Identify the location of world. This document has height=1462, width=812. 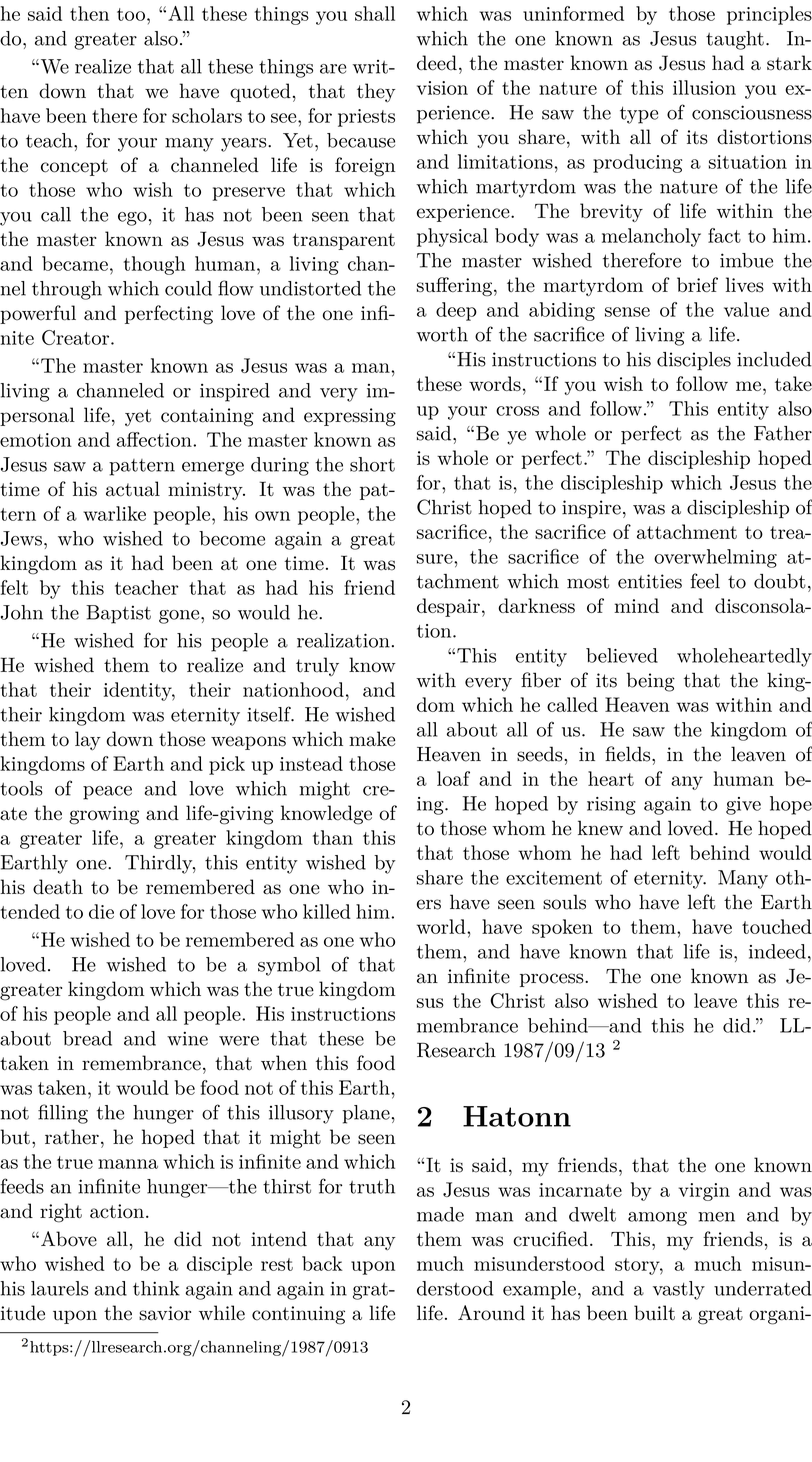
(442, 926).
